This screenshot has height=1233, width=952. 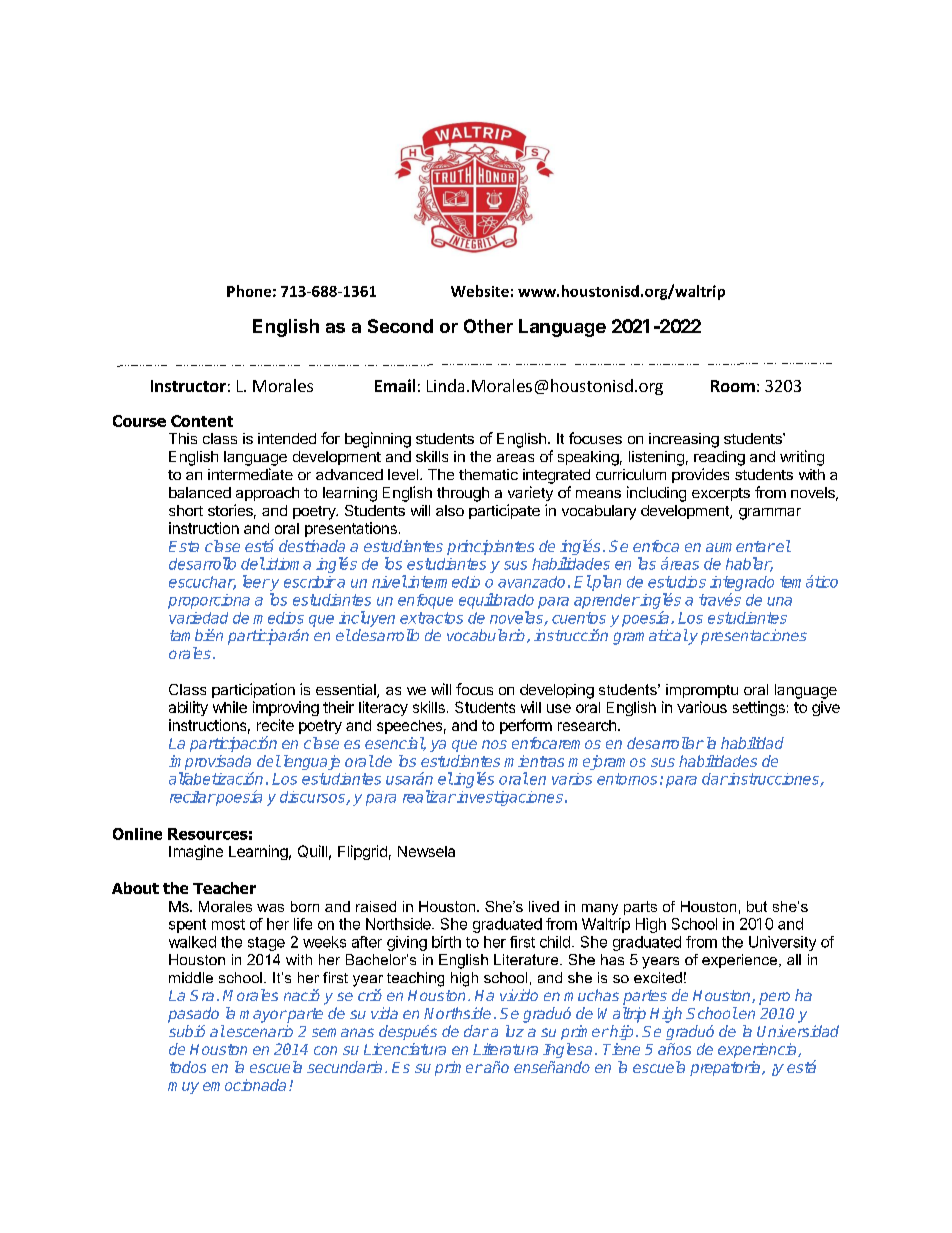 I want to click on Room, so click(x=733, y=386).
